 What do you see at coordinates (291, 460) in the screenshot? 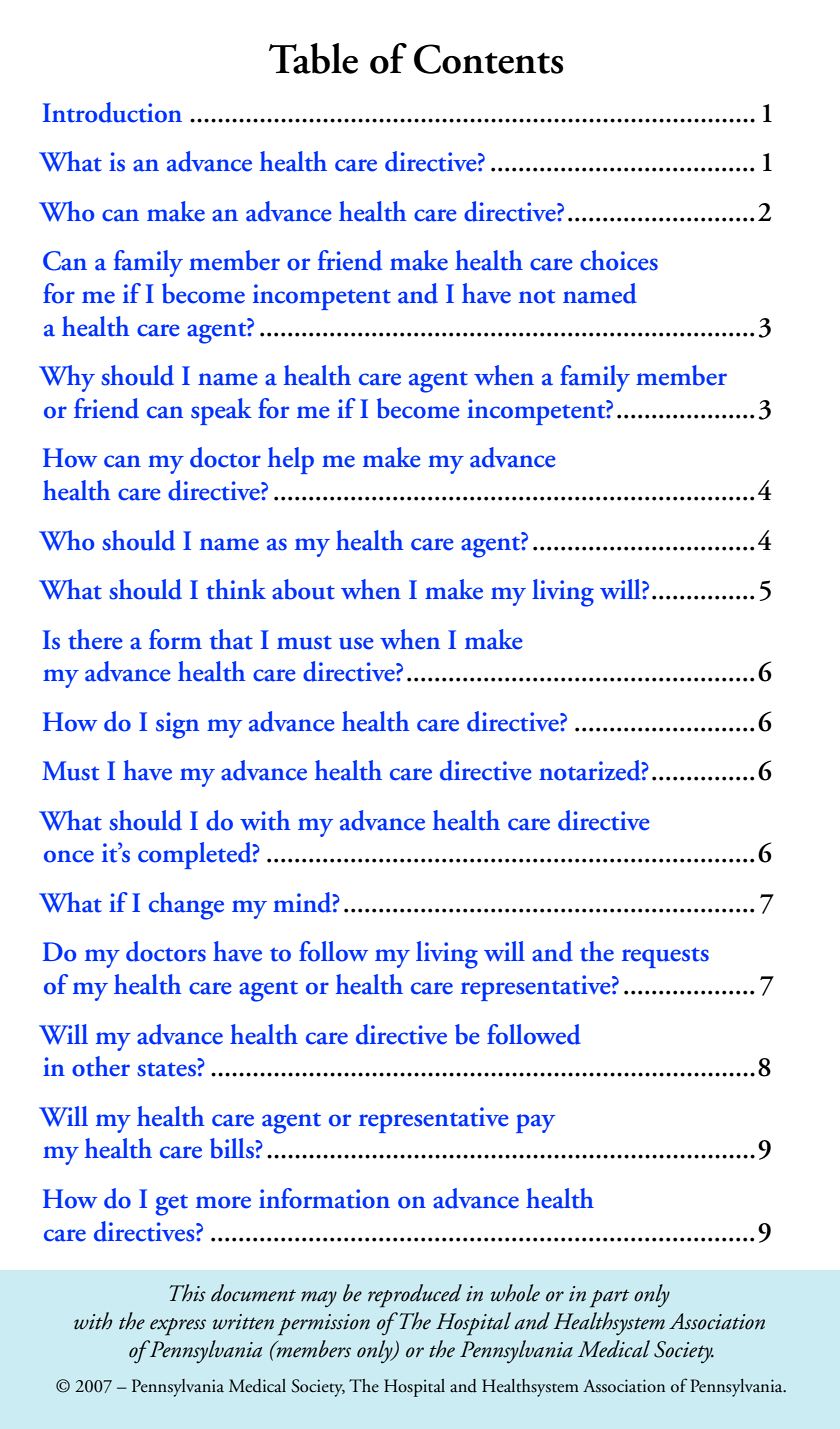
I see `help` at bounding box center [291, 460].
